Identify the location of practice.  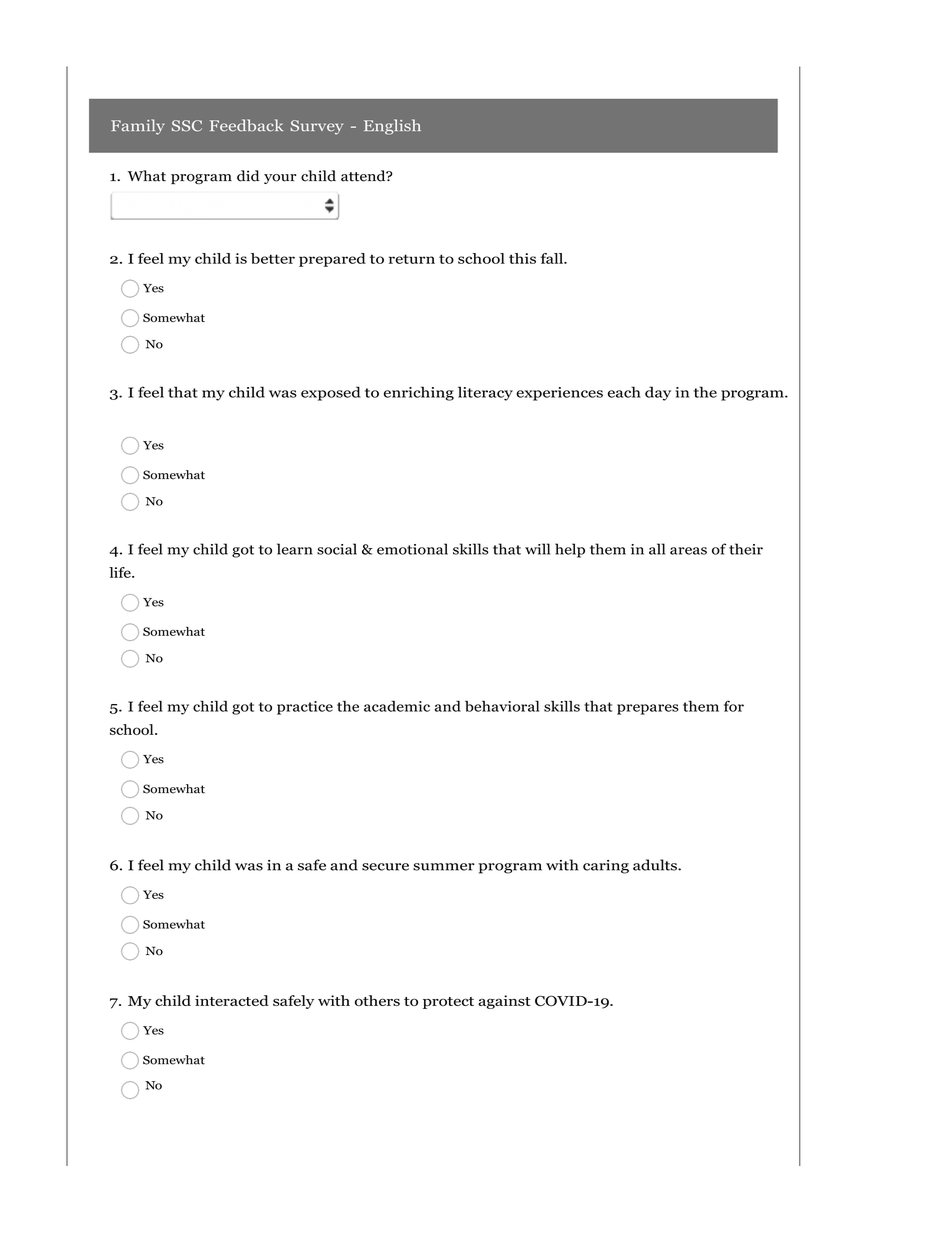
(305, 708).
